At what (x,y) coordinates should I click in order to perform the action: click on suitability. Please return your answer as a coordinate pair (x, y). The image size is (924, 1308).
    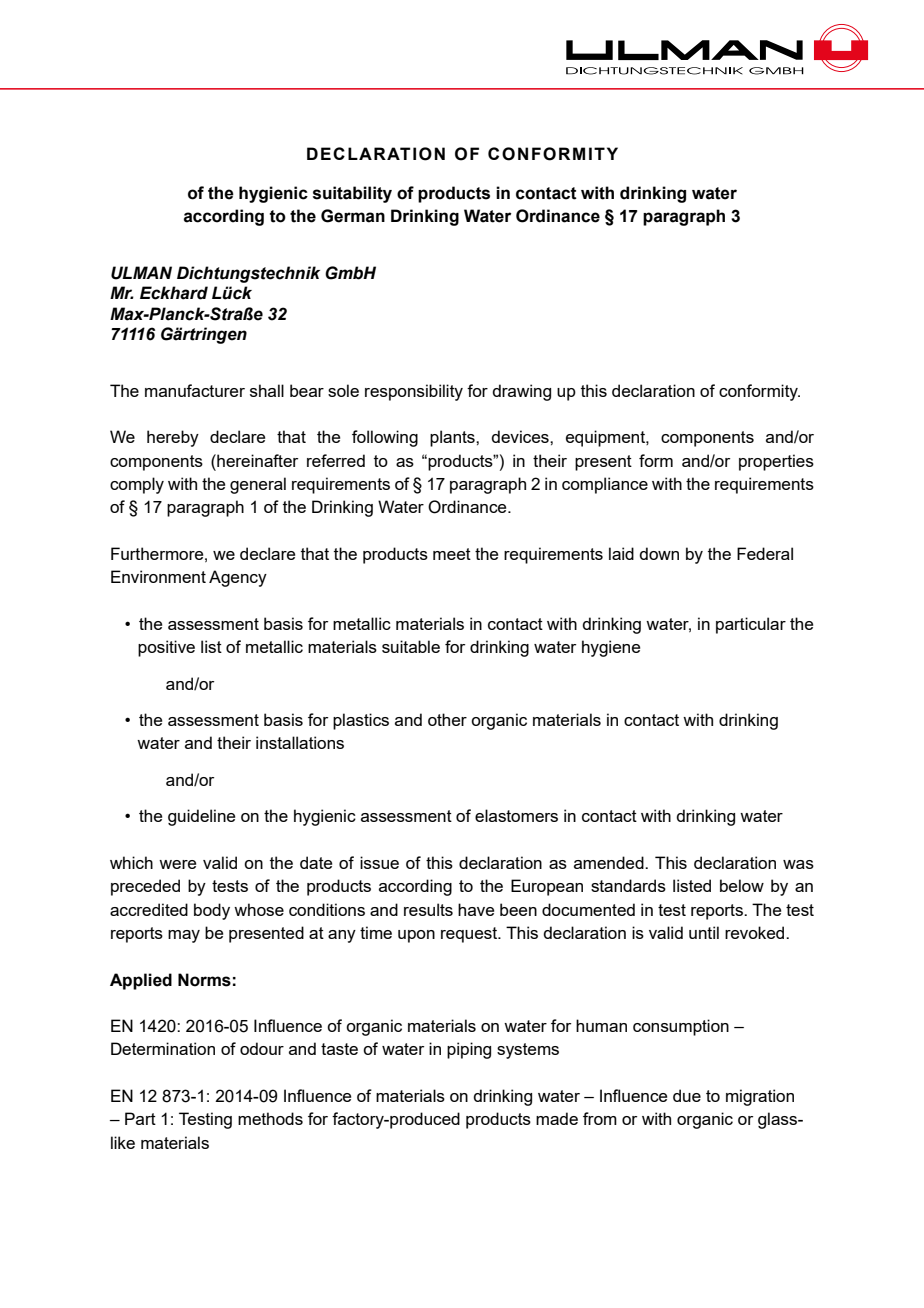
    Looking at the image, I should click on (352, 194).
